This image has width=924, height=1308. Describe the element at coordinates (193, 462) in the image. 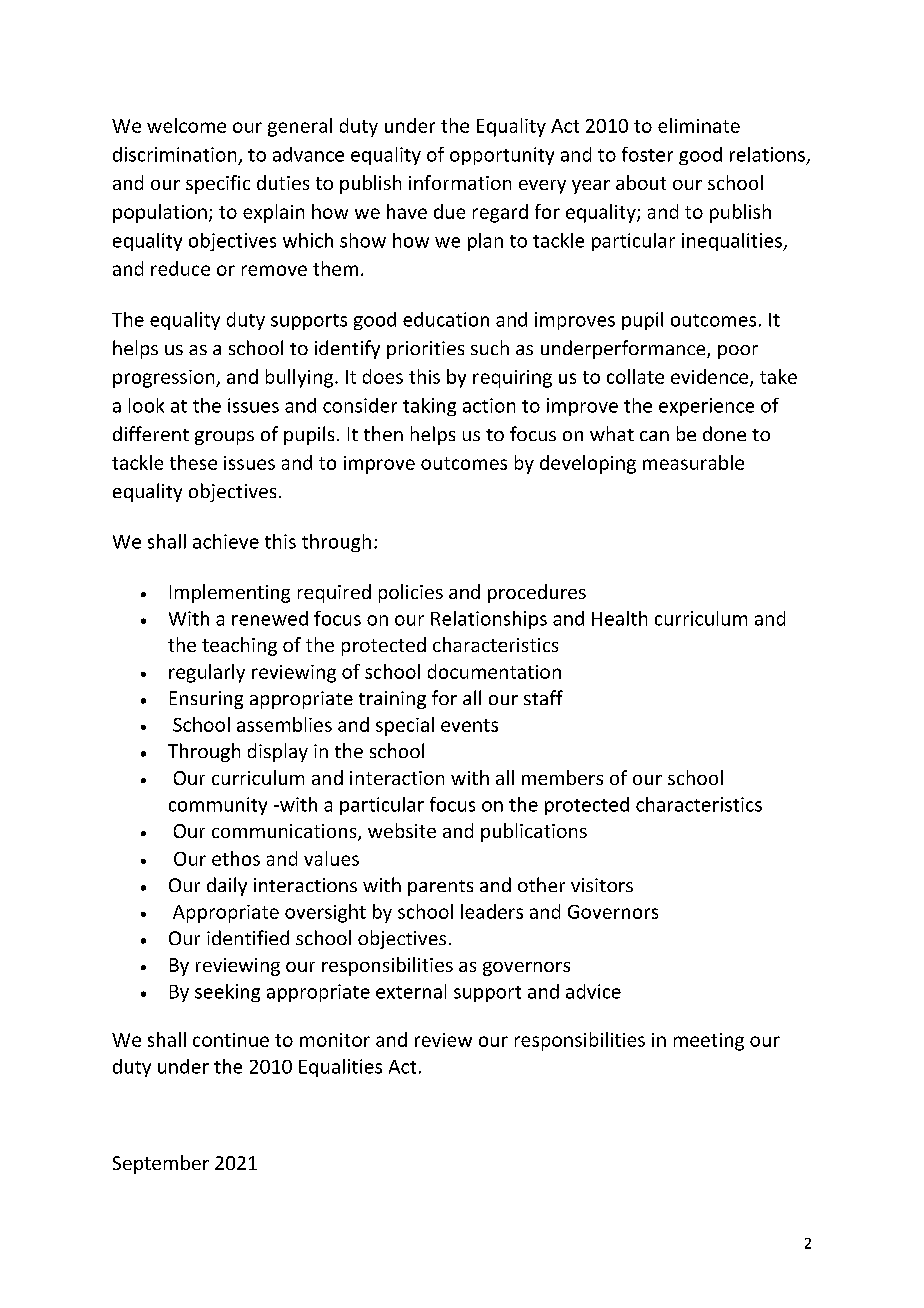

I see `these` at that location.
